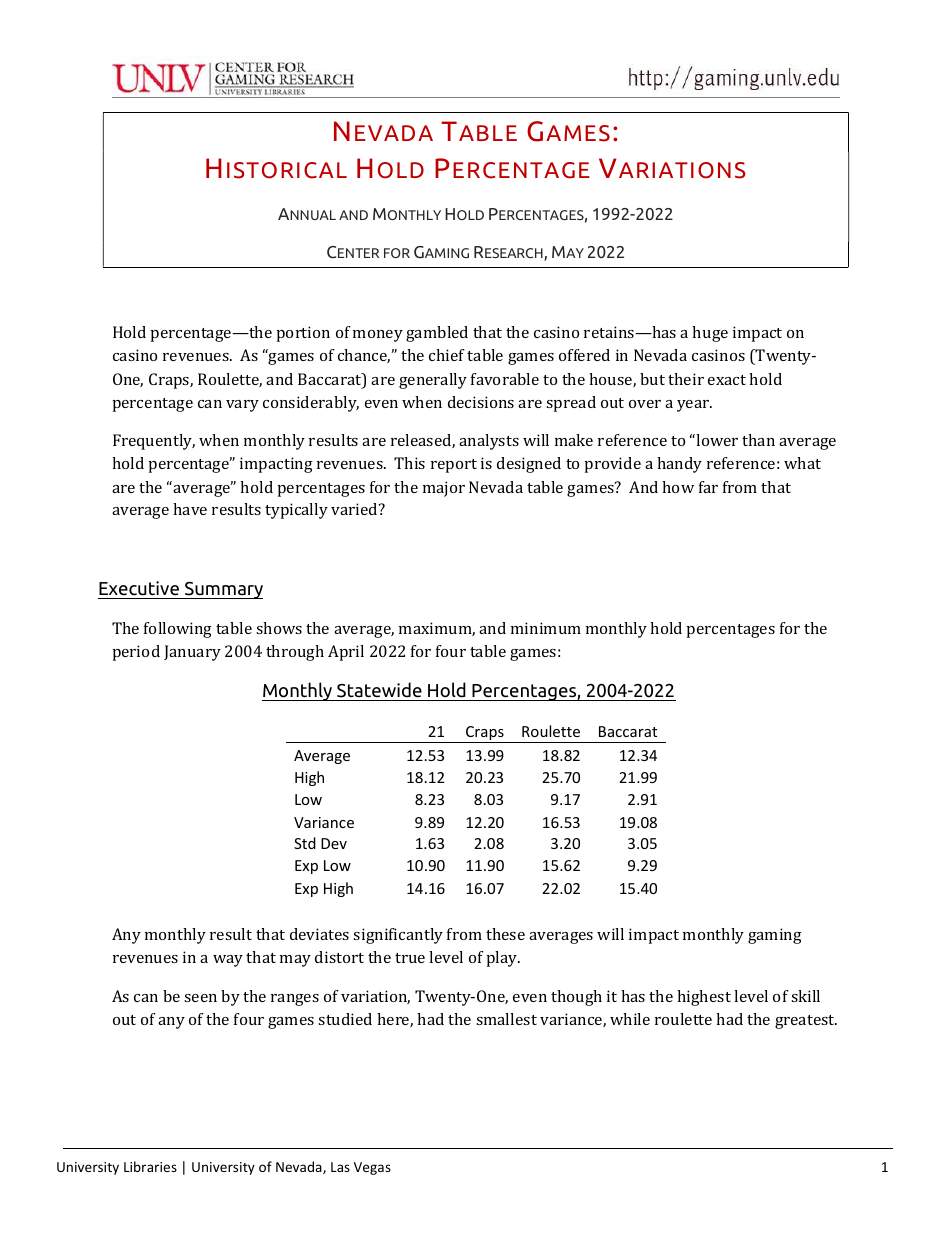  Describe the element at coordinates (178, 630) in the document. I see `following` at that location.
